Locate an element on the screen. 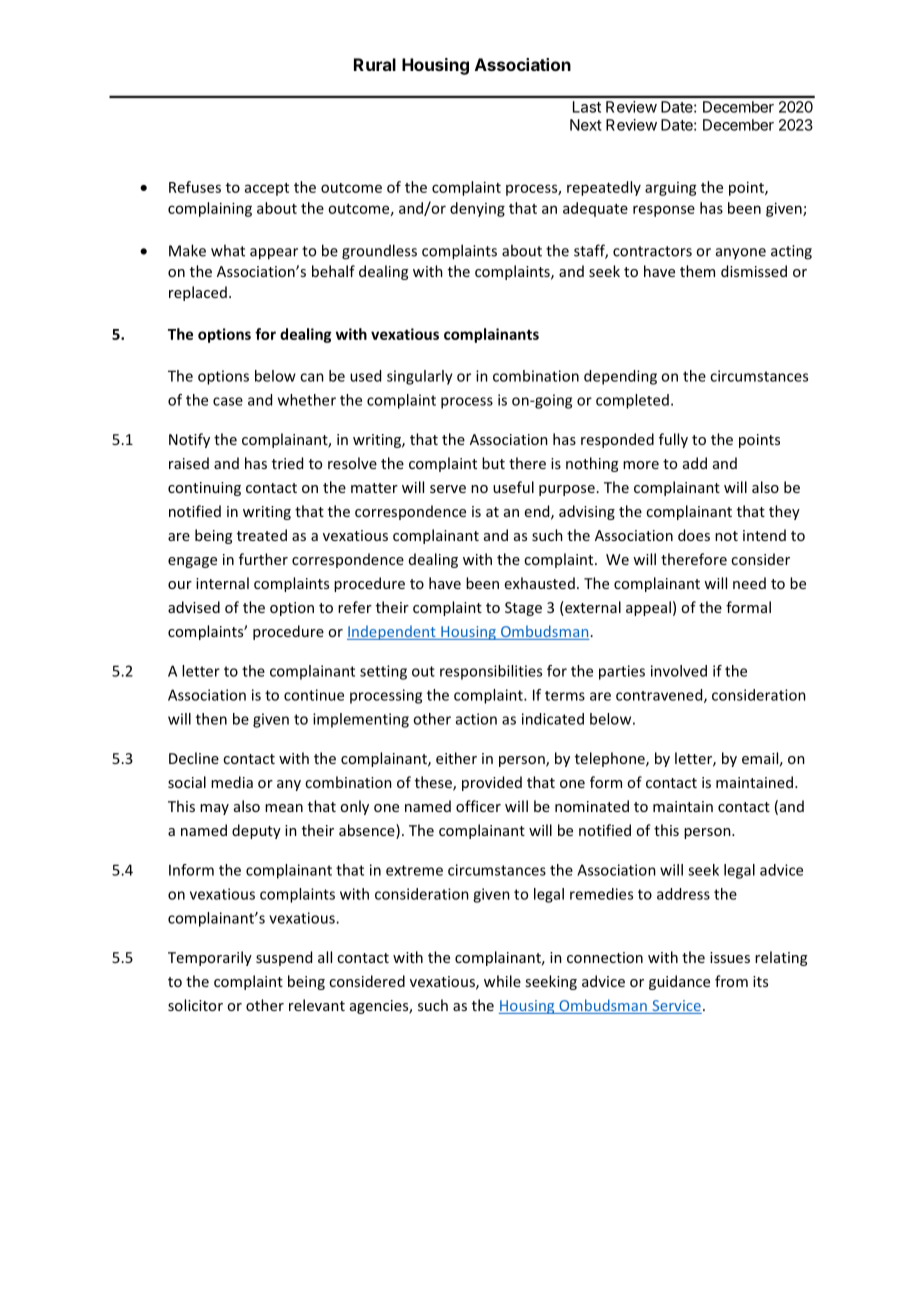 The image size is (924, 1308). while is located at coordinates (502, 981).
